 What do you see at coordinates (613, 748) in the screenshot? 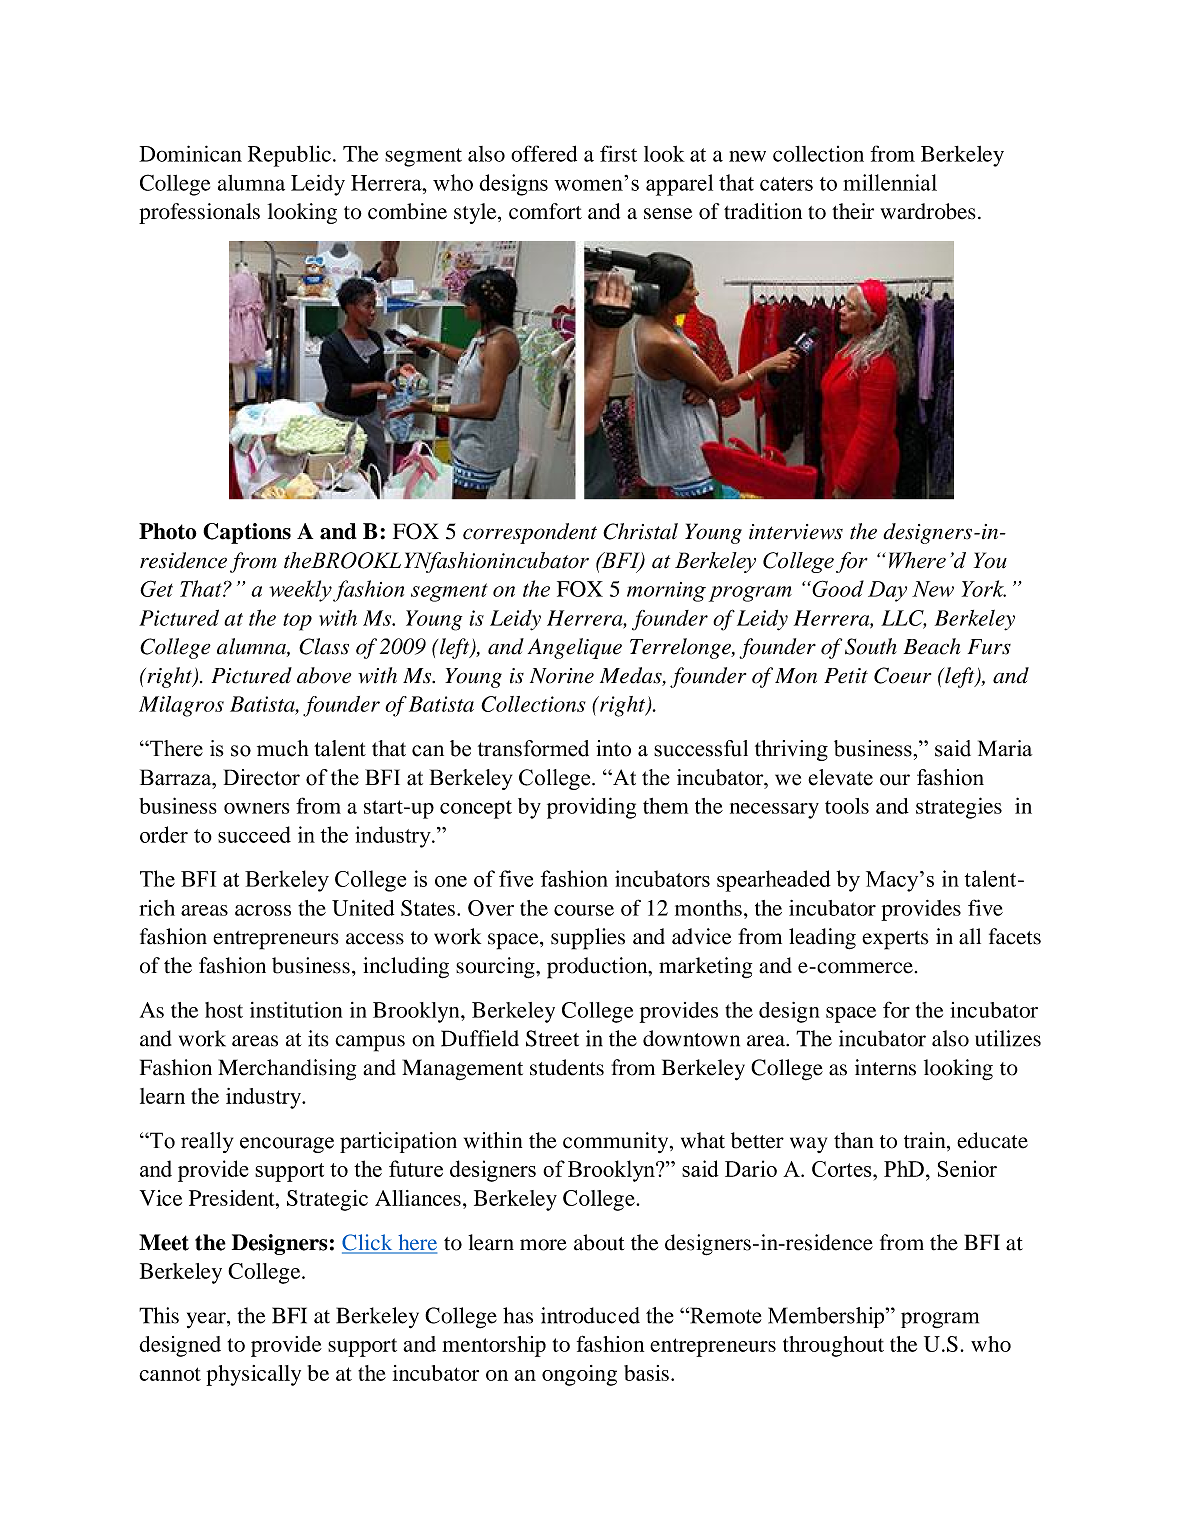
I see `into` at bounding box center [613, 748].
